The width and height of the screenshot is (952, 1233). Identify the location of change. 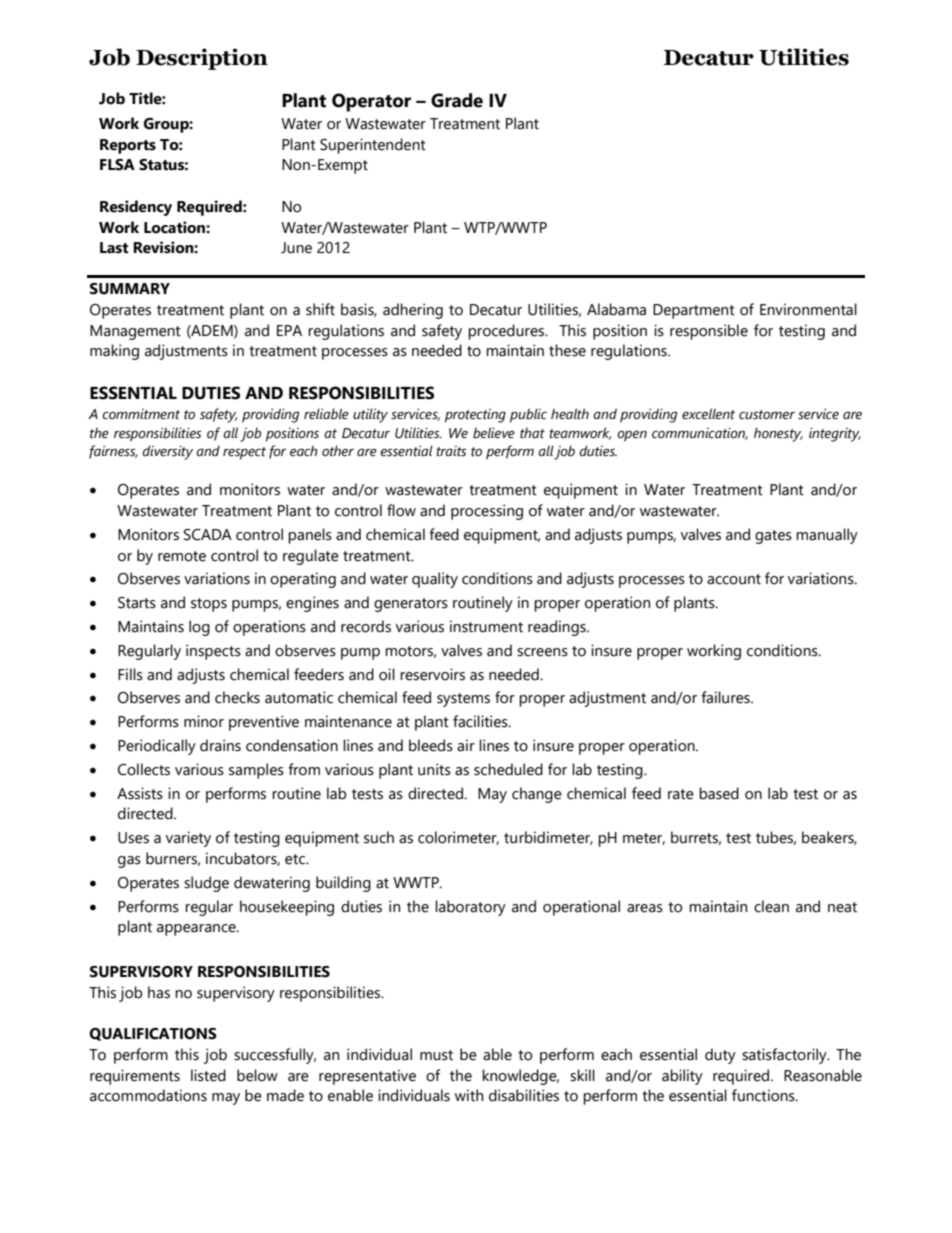
(537, 795).
